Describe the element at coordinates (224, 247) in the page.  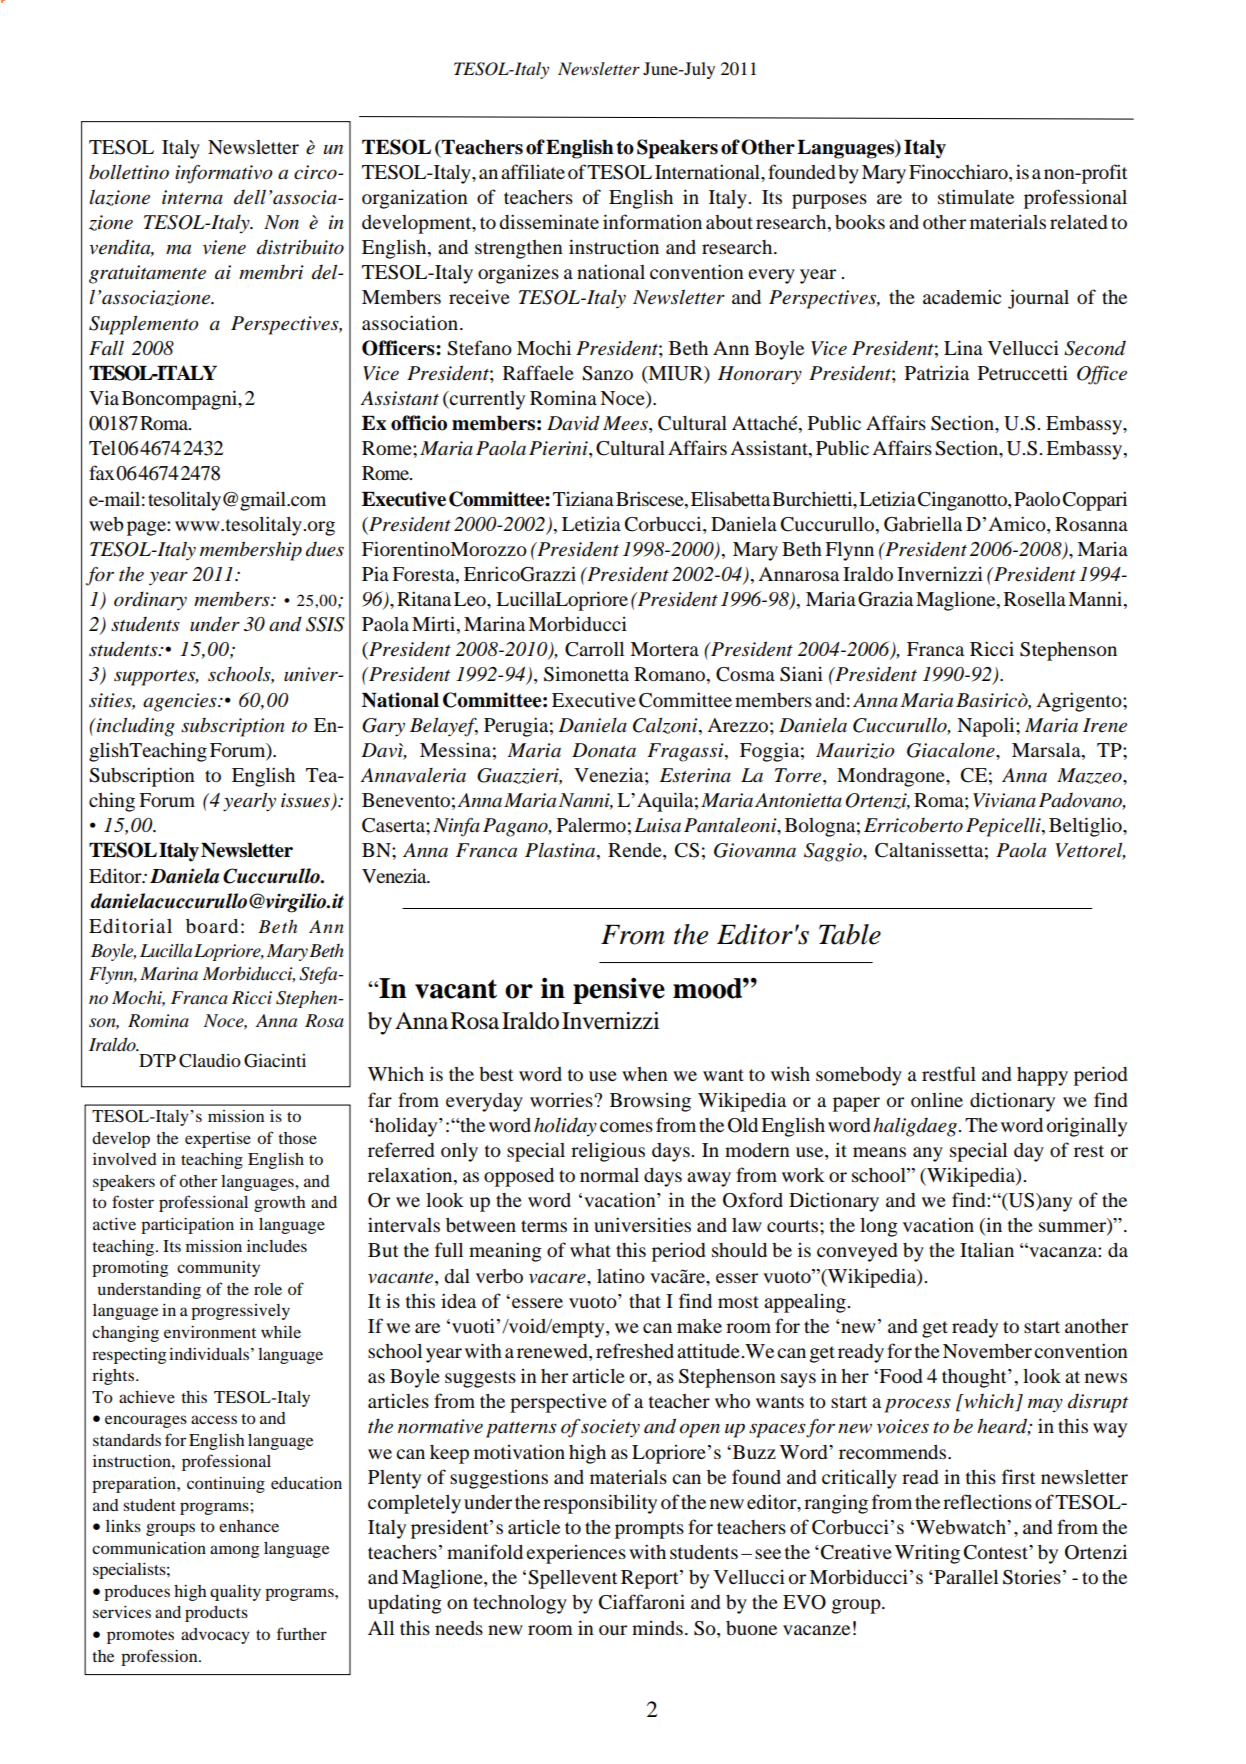
I see `viene` at that location.
